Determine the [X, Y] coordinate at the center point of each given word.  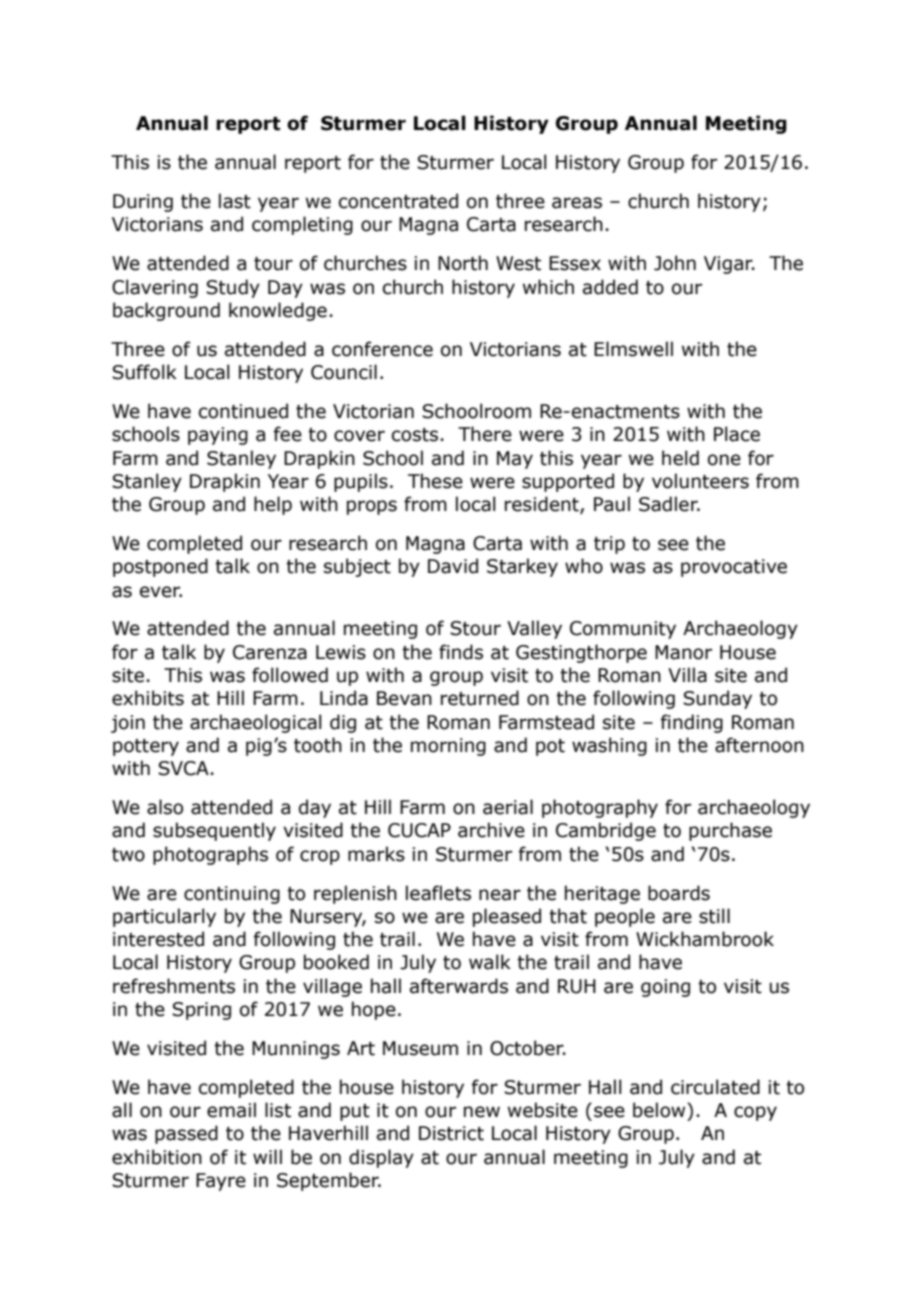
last [235, 201]
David [453, 566]
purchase [730, 831]
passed [186, 1134]
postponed [160, 567]
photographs [210, 855]
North [463, 263]
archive [491, 830]
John [675, 263]
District [451, 1133]
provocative [734, 568]
